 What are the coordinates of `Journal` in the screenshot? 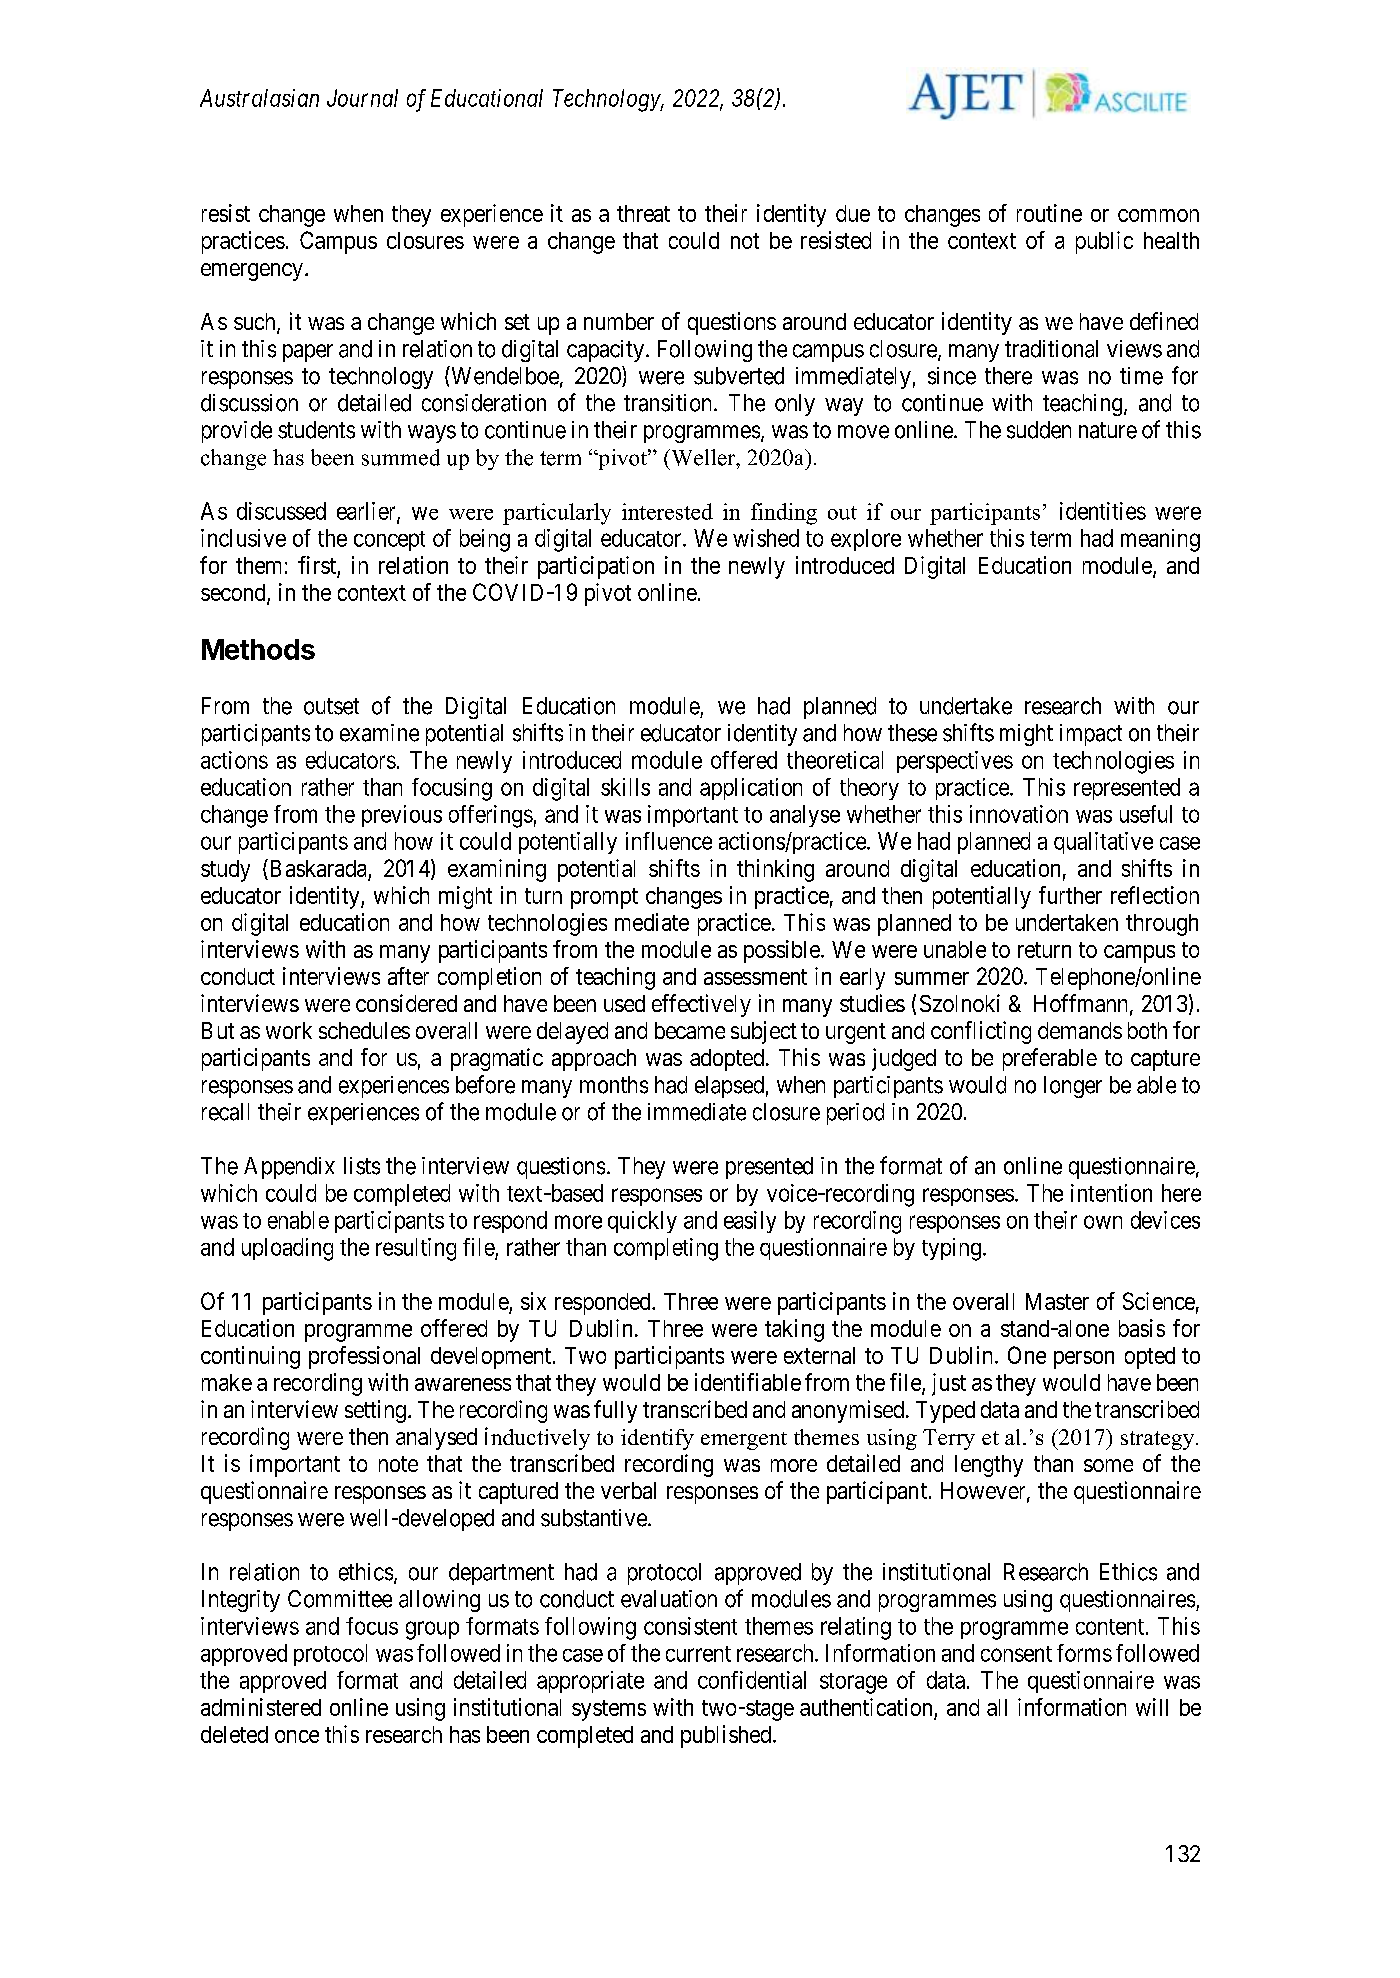 It's located at (362, 98).
